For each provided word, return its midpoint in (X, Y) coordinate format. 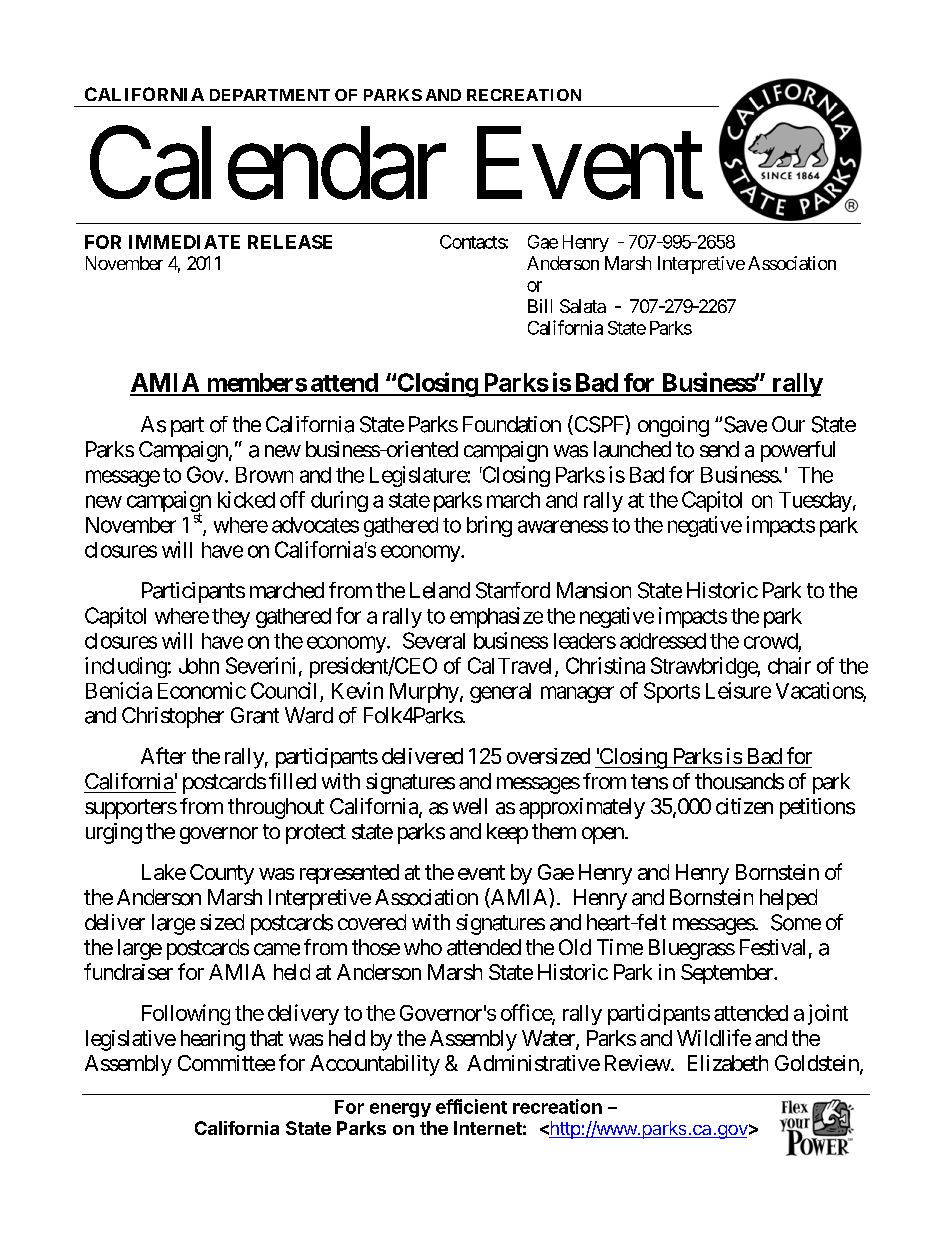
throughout (276, 808)
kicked (246, 499)
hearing (213, 1040)
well (470, 806)
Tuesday (815, 502)
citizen (744, 806)
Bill (540, 306)
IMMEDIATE (184, 242)
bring (489, 526)
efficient (471, 1106)
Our (788, 424)
